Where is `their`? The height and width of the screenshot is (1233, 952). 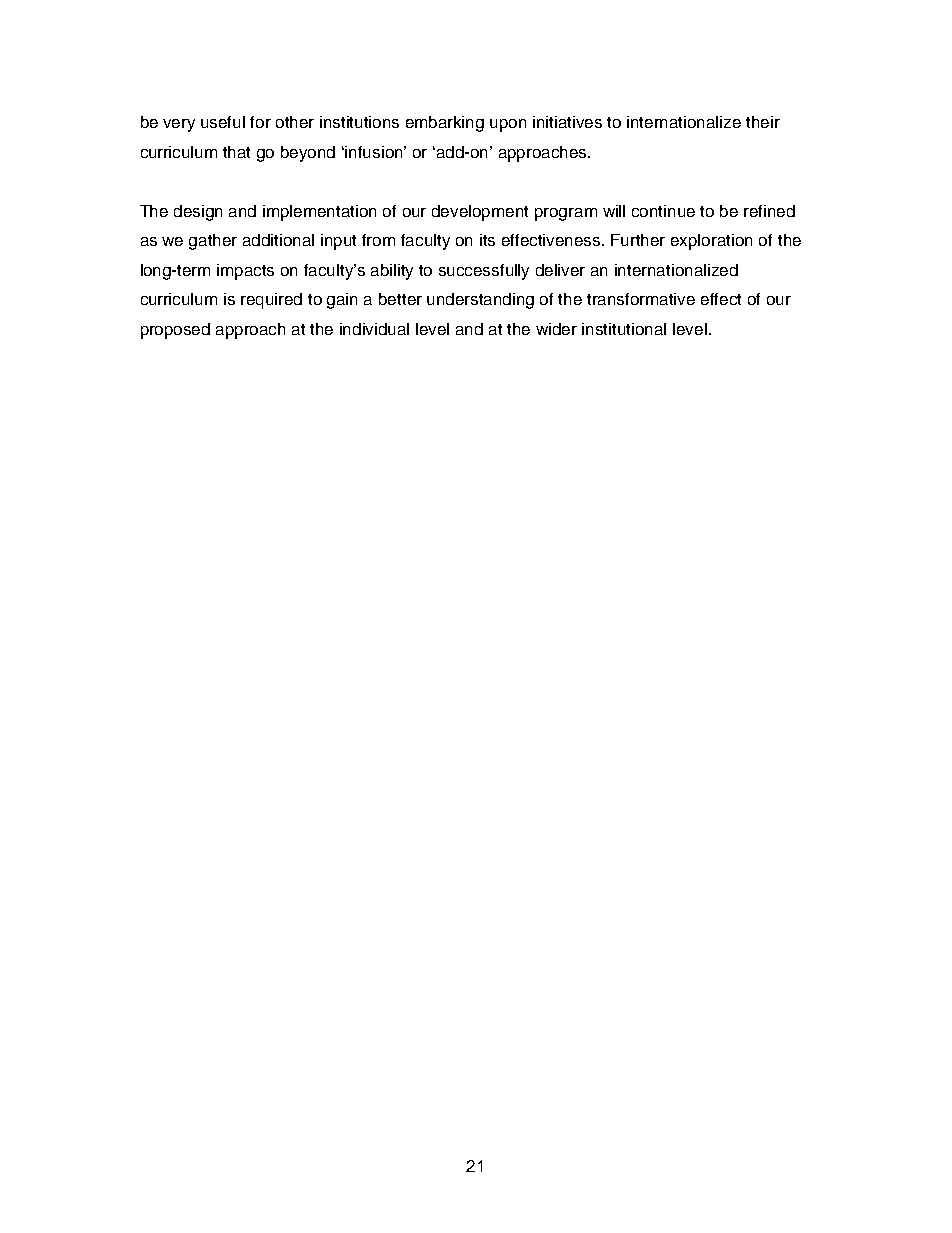
their is located at coordinates (763, 122).
